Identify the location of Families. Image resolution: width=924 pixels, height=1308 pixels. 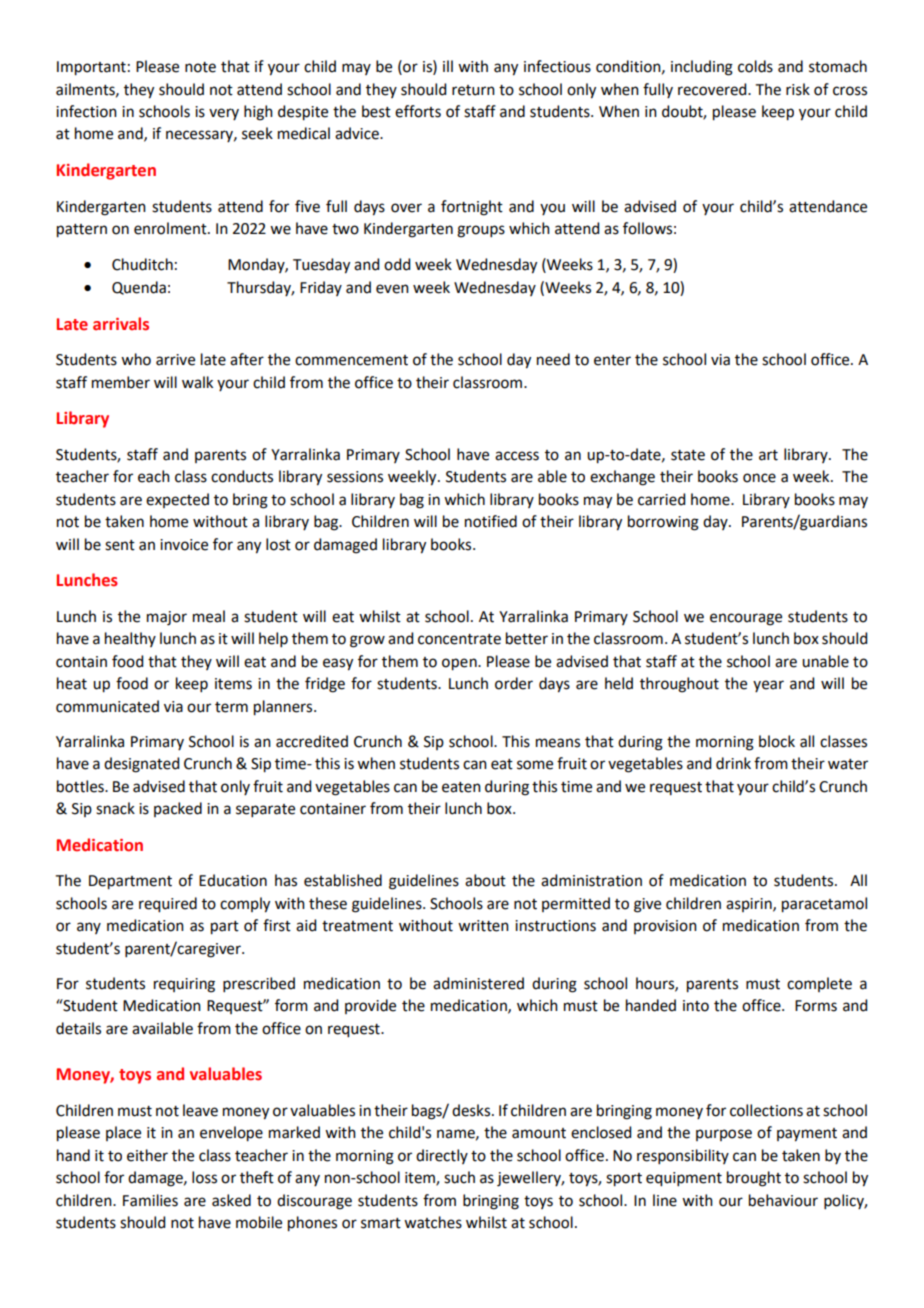
(150, 1200).
